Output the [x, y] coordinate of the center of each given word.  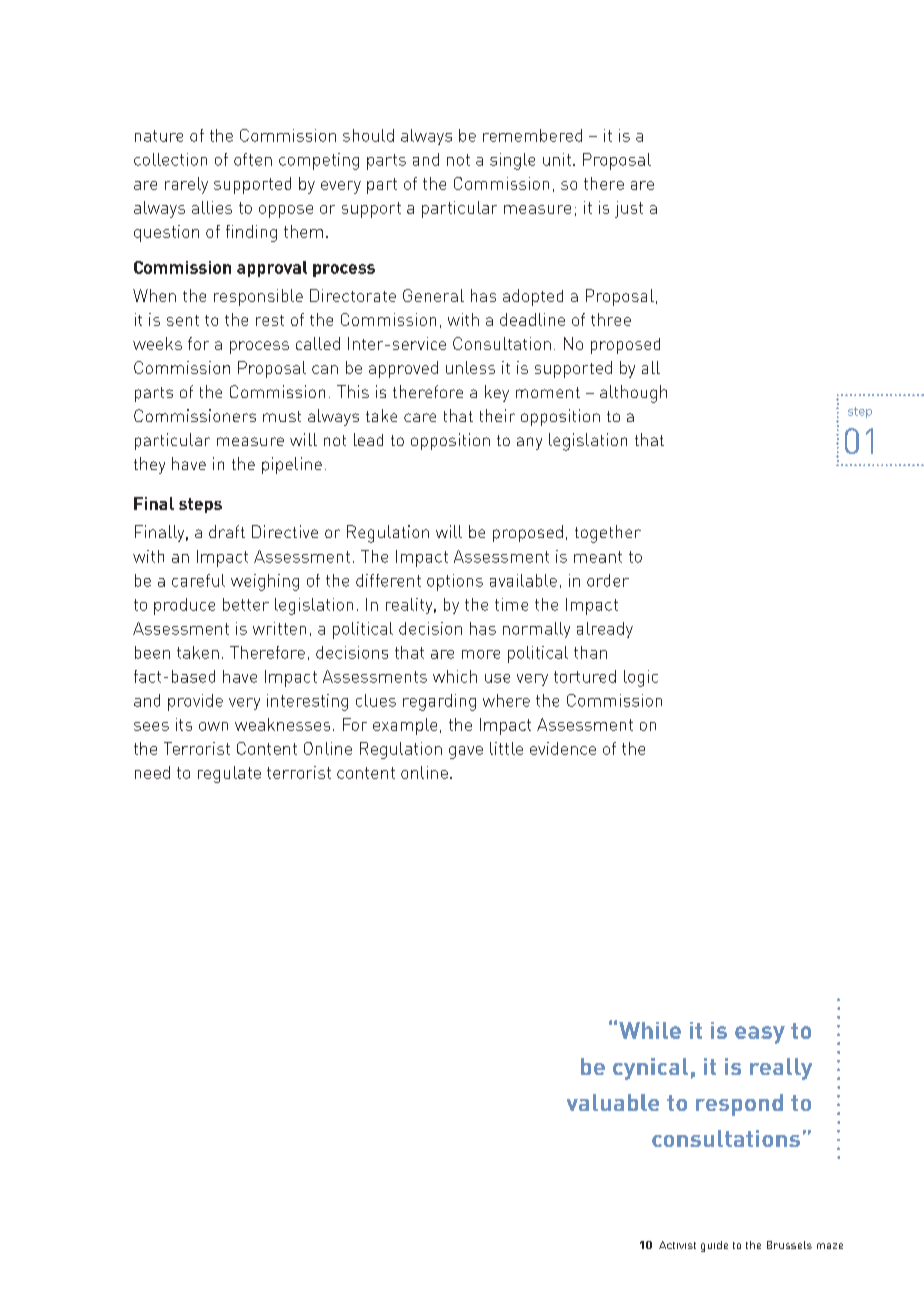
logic [641, 678]
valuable [613, 1102]
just [629, 209]
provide [195, 702]
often [253, 159]
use [497, 678]
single [512, 161]
